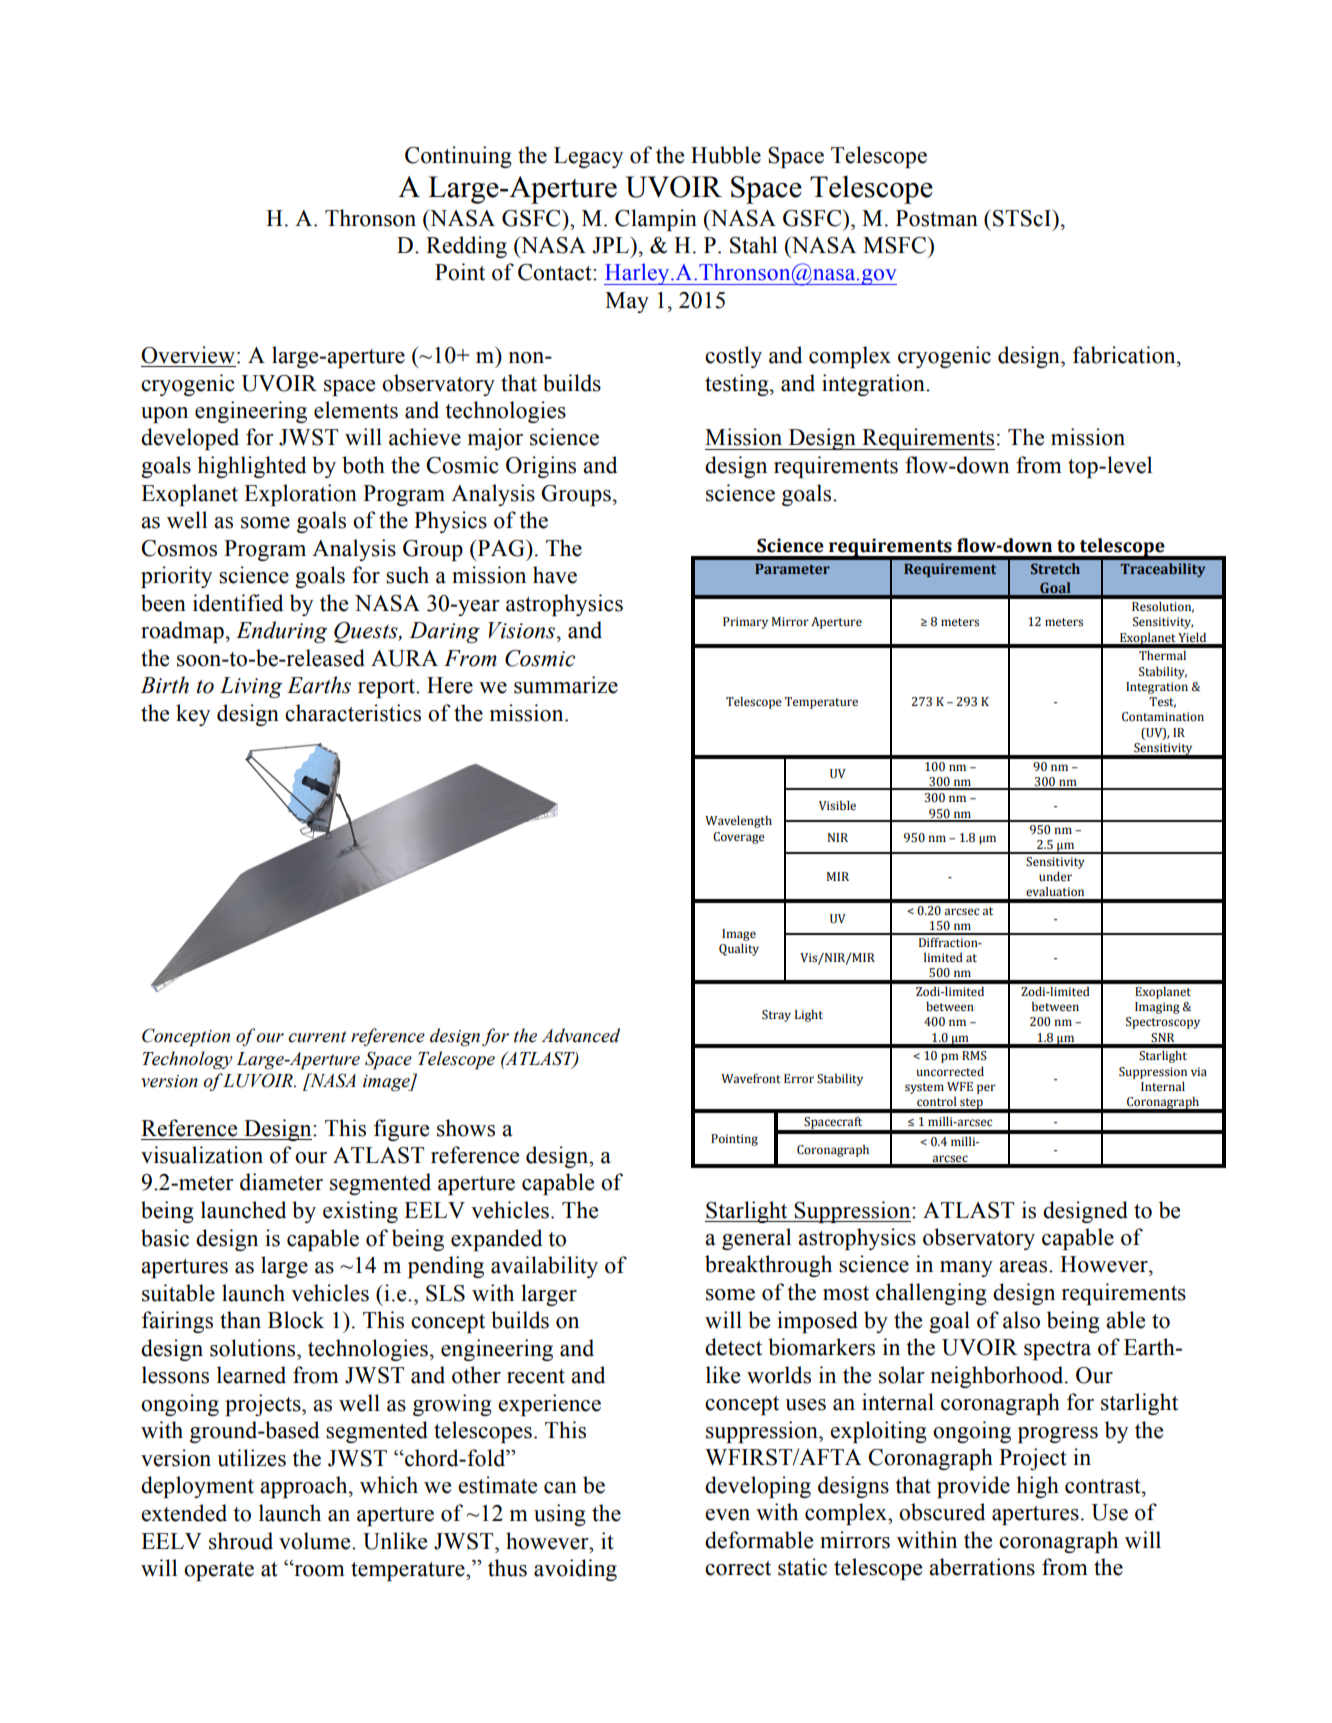 This document has height=1723, width=1332. Describe the element at coordinates (611, 245) in the document. I see `JPL` at that location.
